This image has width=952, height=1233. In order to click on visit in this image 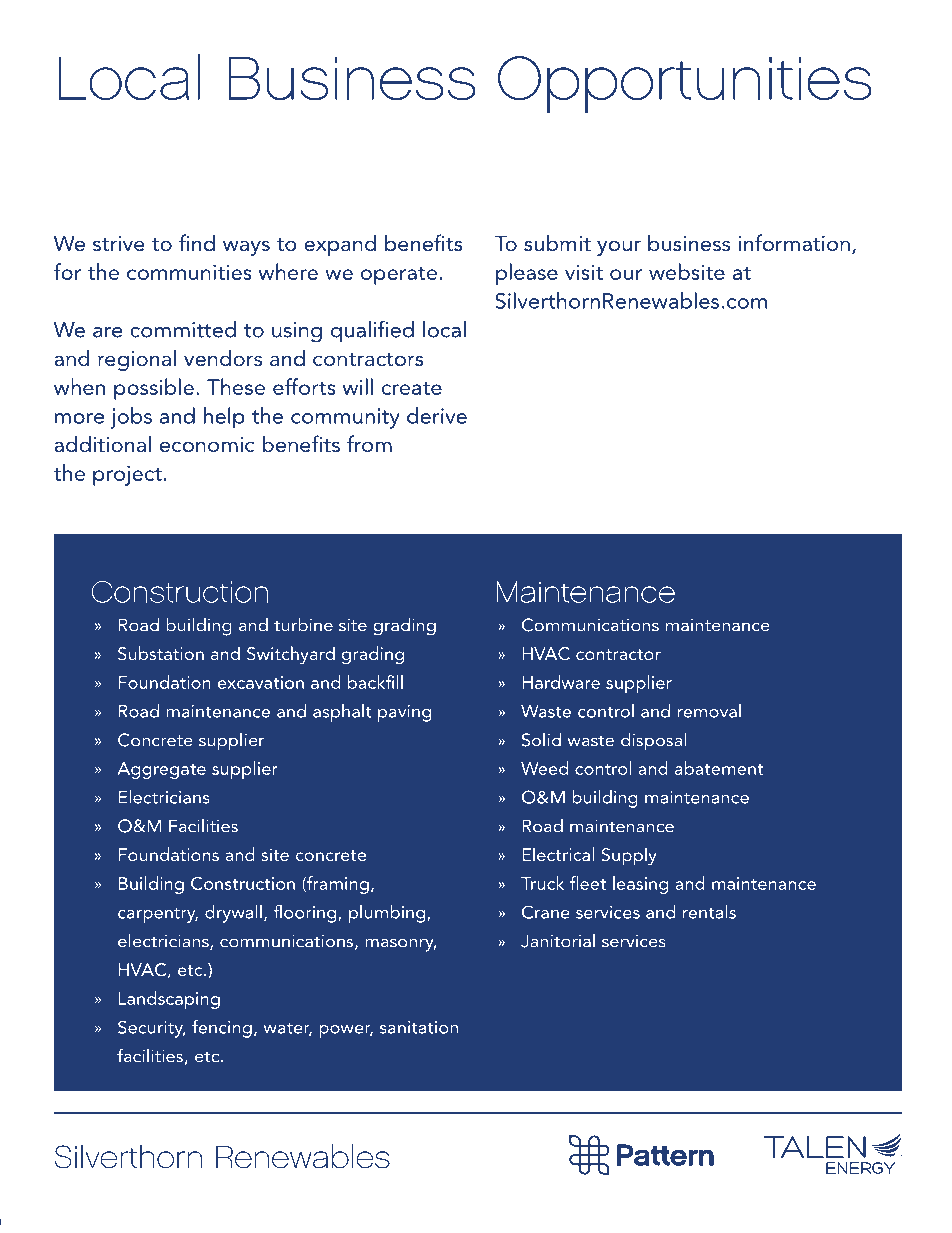, I will do `click(584, 272)`.
